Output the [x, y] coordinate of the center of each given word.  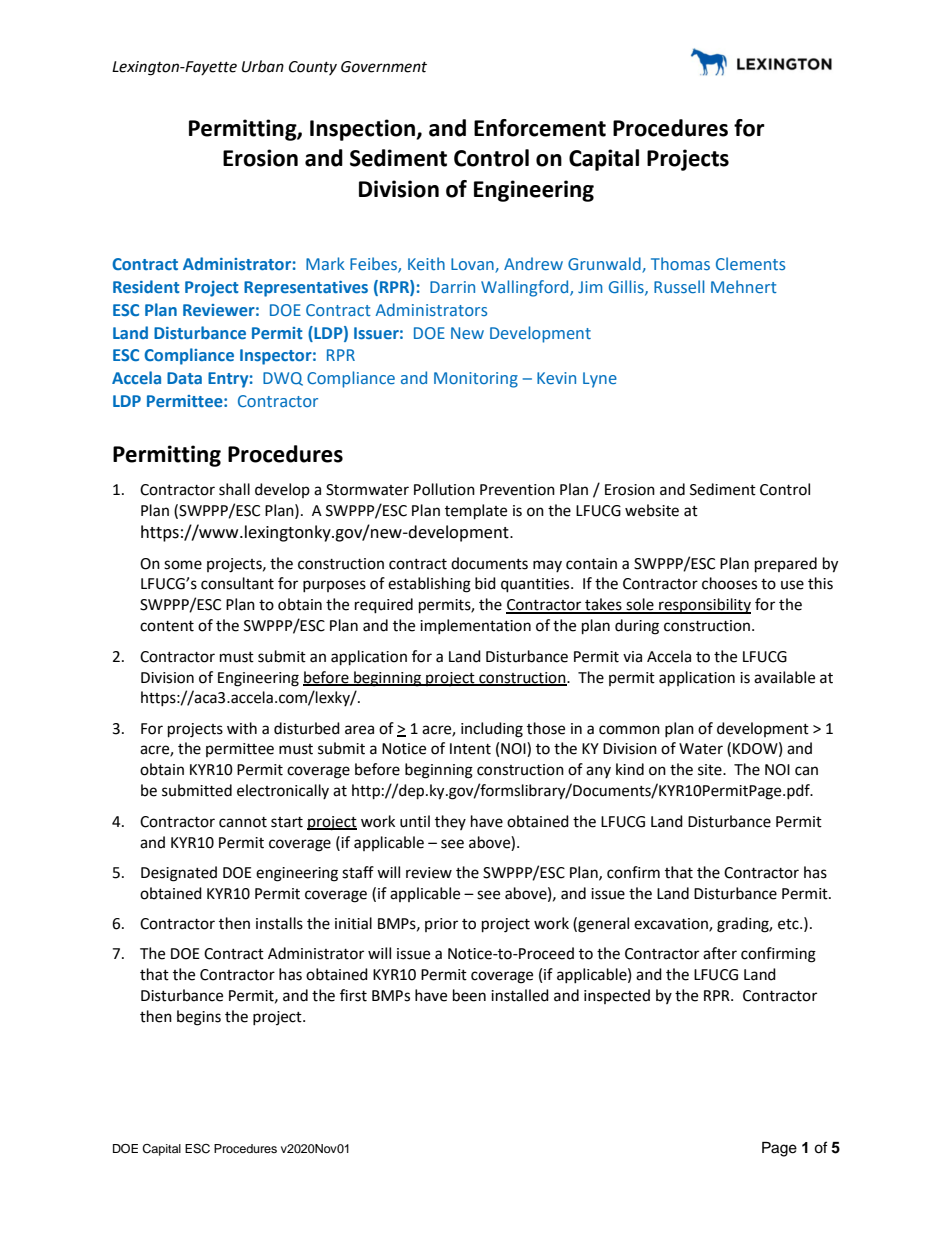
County [313, 68]
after [720, 953]
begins [199, 1018]
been [469, 995]
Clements [750, 263]
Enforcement [540, 128]
